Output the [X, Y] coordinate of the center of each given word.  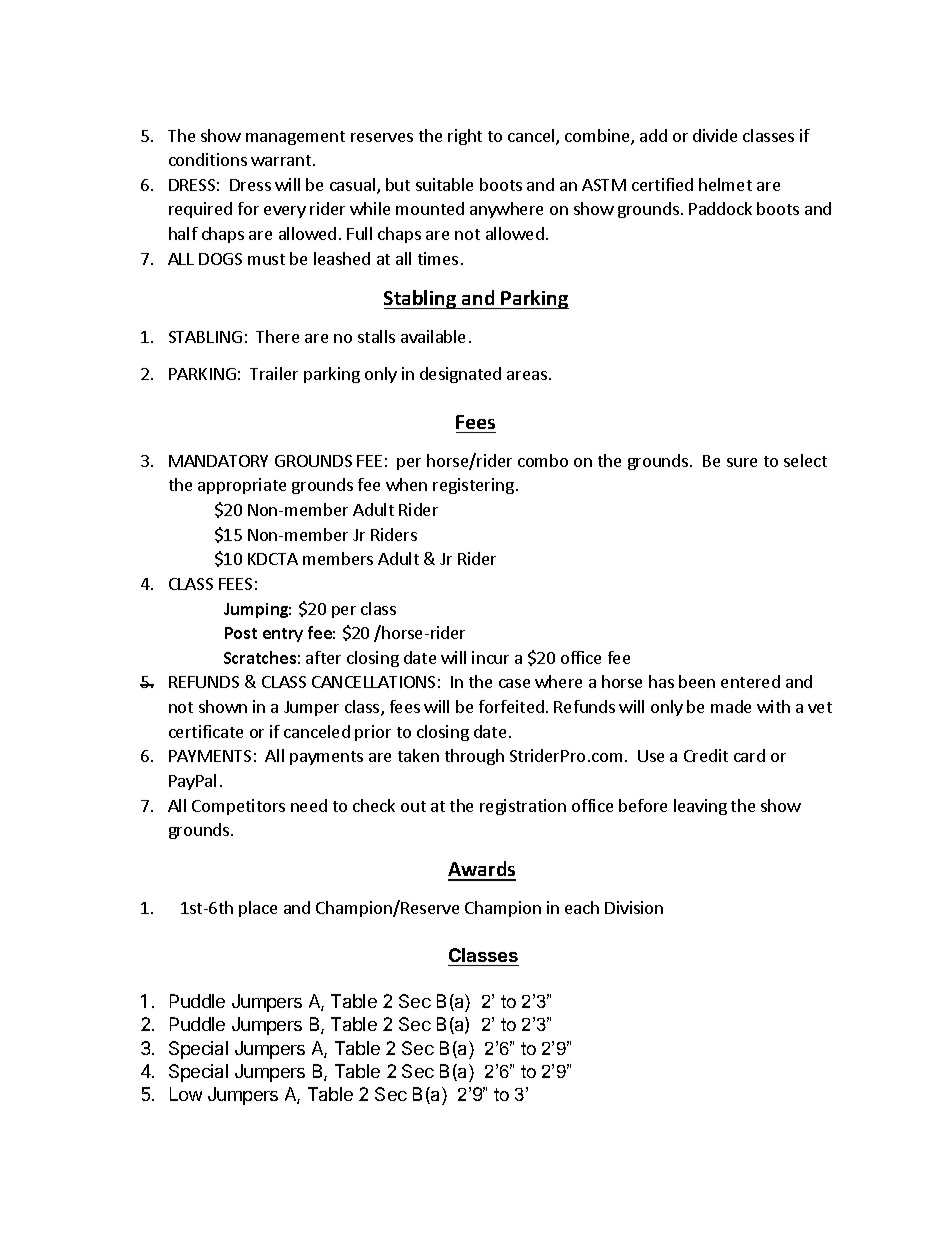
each [582, 907]
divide [715, 135]
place [258, 909]
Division [634, 907]
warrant [282, 160]
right [465, 137]
